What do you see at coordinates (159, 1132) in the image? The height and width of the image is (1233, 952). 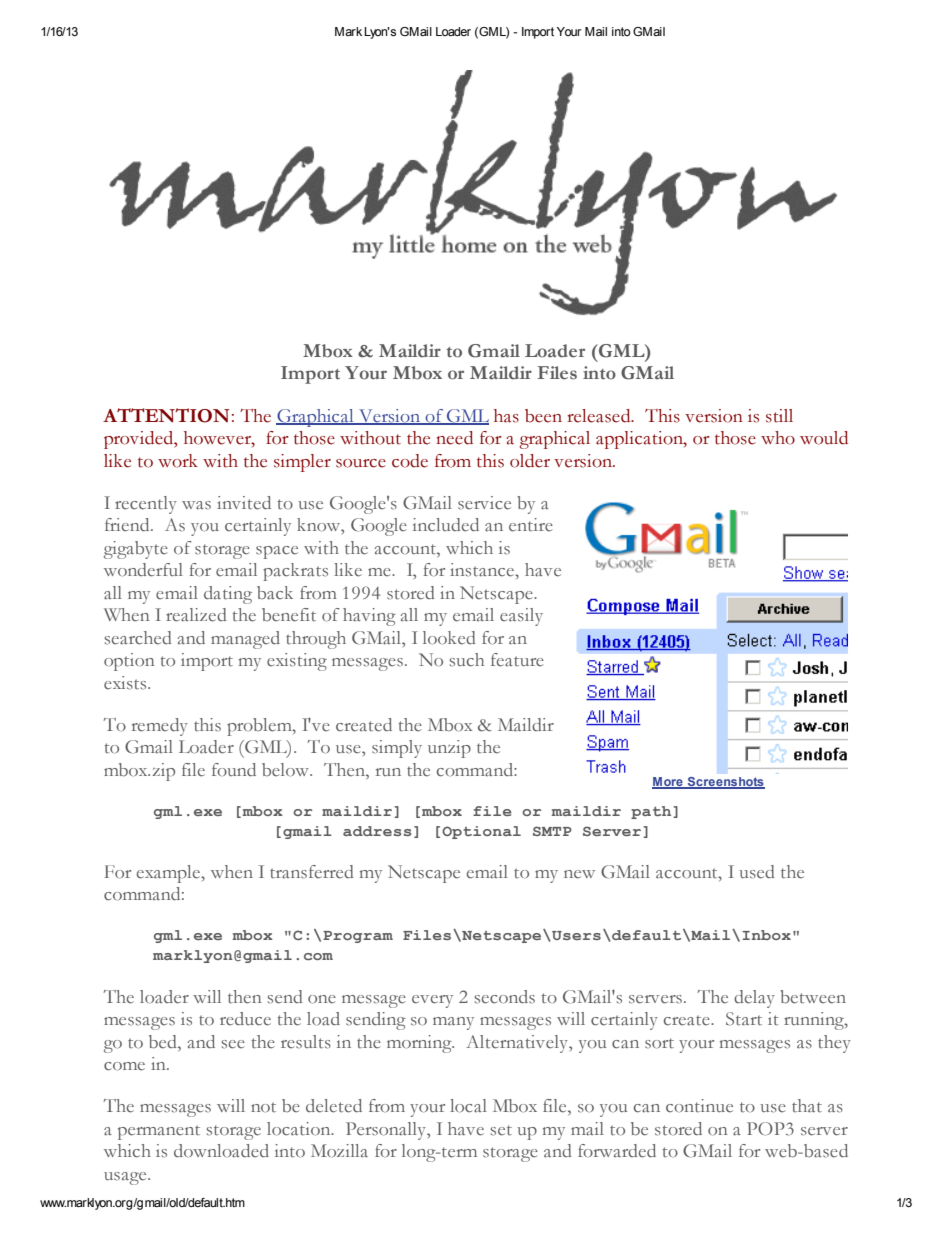 I see `permanent` at bounding box center [159, 1132].
